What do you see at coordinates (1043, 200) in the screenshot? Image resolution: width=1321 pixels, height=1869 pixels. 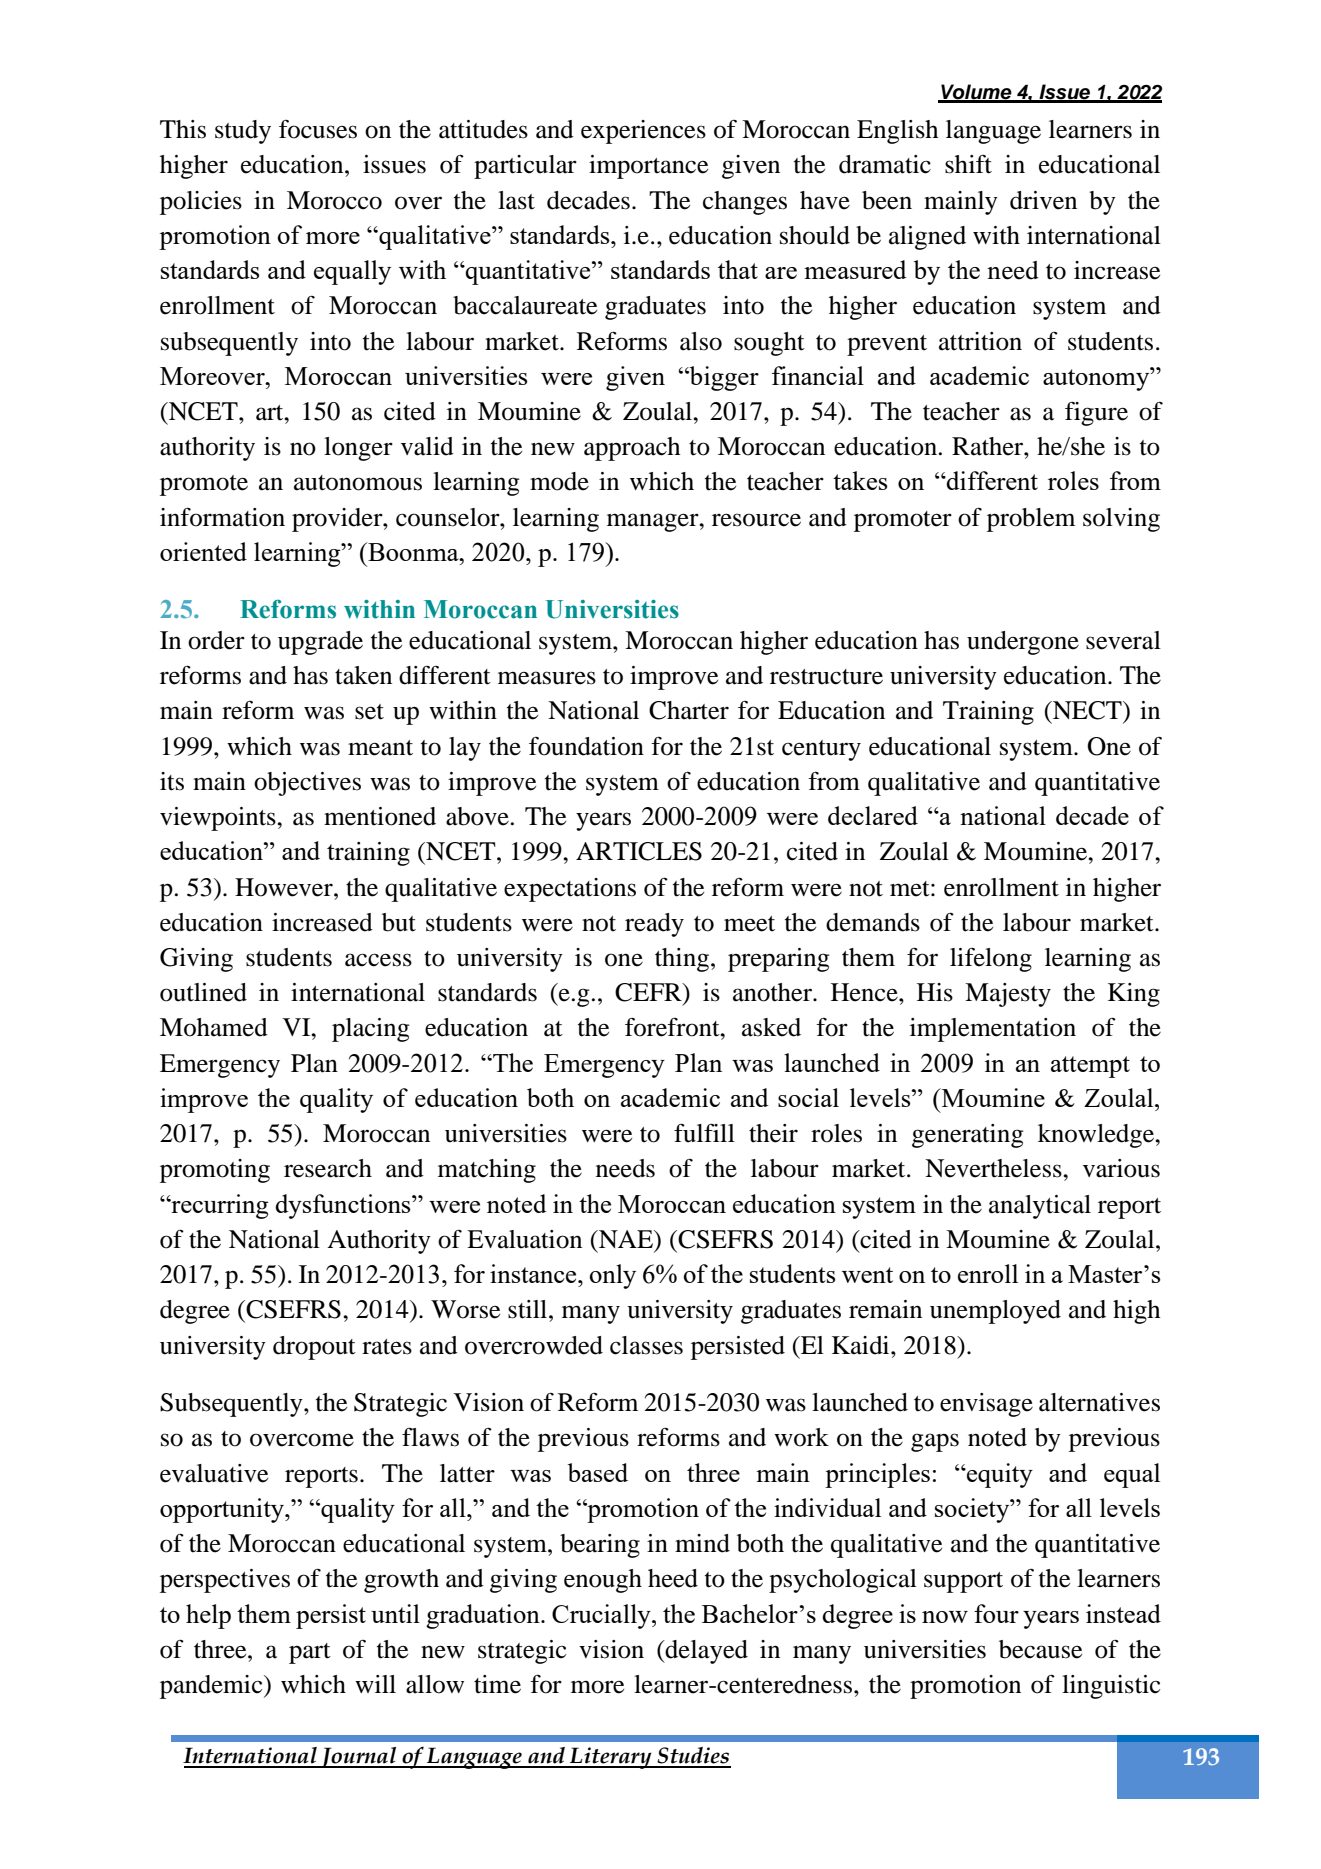 I see `driven` at bounding box center [1043, 200].
